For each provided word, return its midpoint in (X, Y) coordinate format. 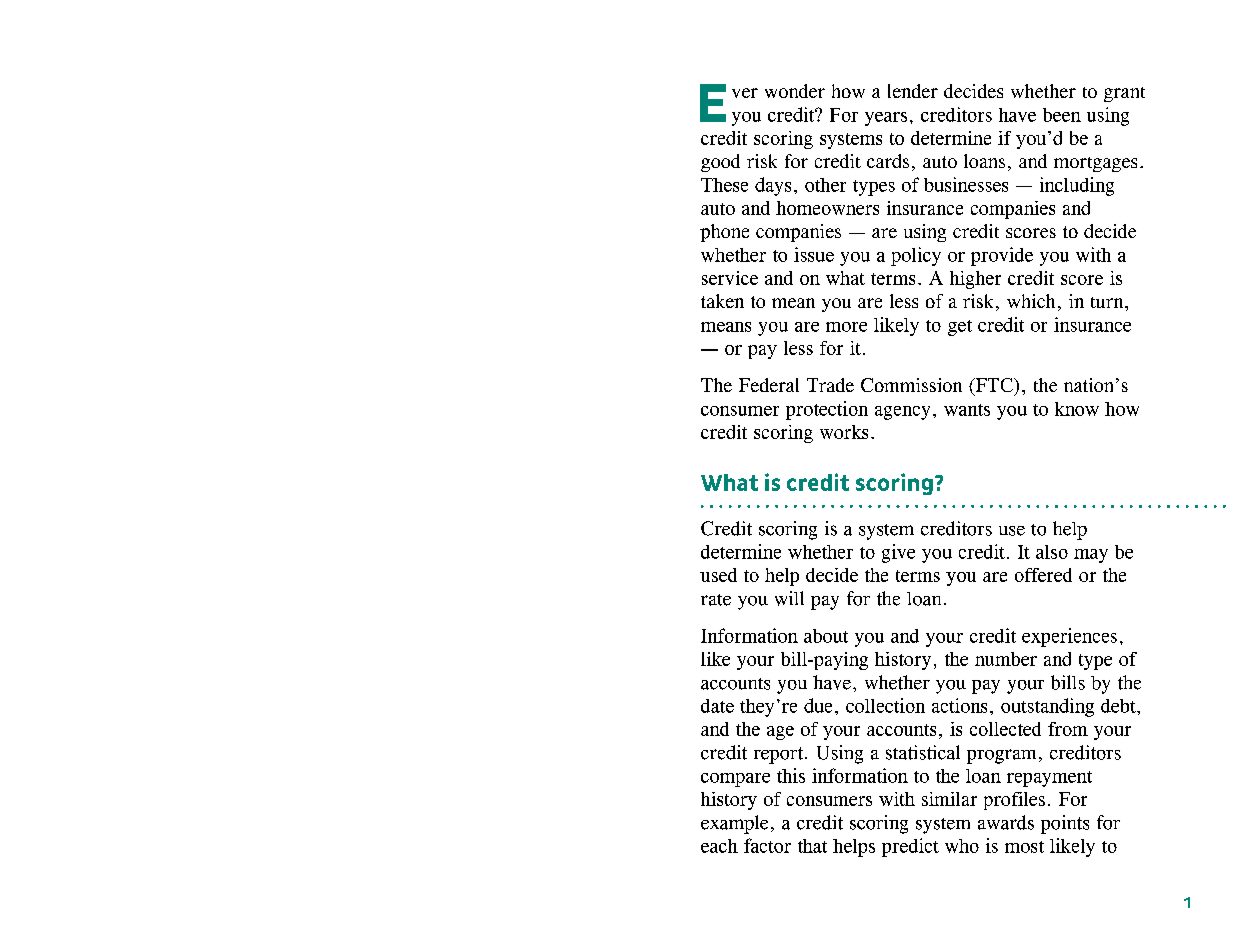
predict (910, 847)
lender (913, 91)
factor (767, 845)
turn (1108, 302)
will (789, 598)
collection (885, 705)
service (730, 278)
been (1062, 115)
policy (916, 256)
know (1077, 409)
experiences (1069, 637)
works (844, 432)
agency (902, 413)
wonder (795, 91)
